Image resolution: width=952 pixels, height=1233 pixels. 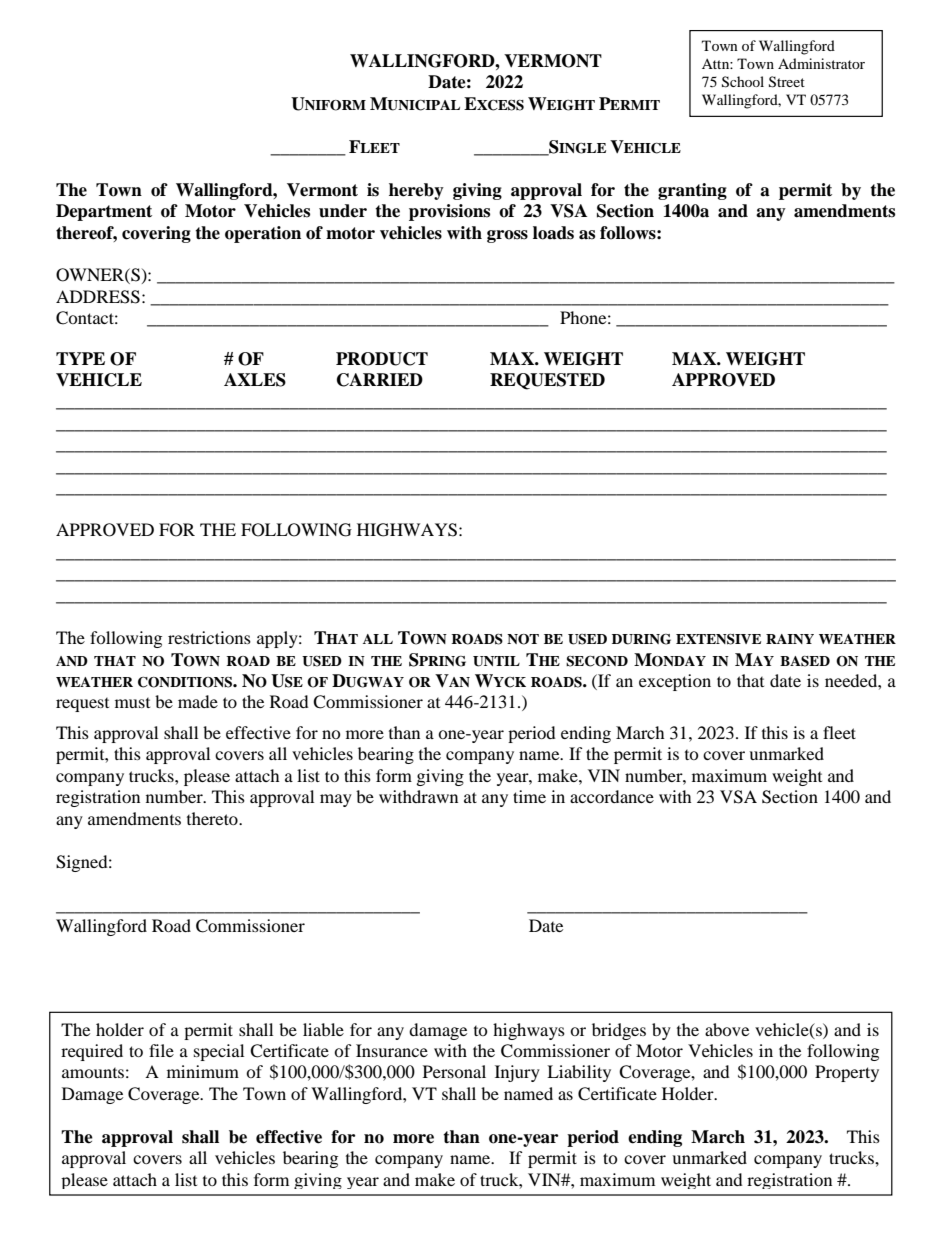 What do you see at coordinates (523, 639) in the screenshot?
I see `NOT` at bounding box center [523, 639].
